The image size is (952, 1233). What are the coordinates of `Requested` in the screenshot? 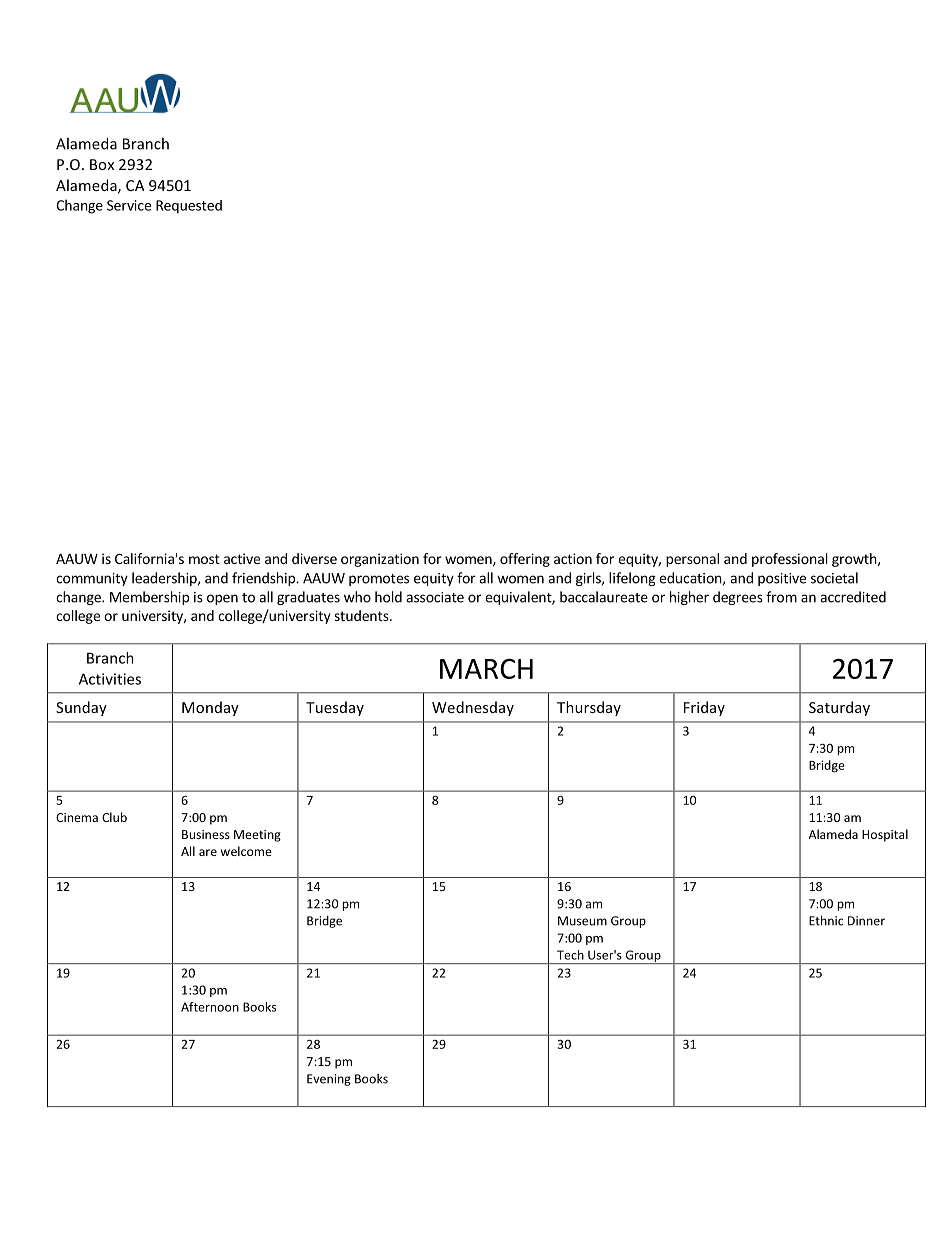 It's located at (189, 207).
